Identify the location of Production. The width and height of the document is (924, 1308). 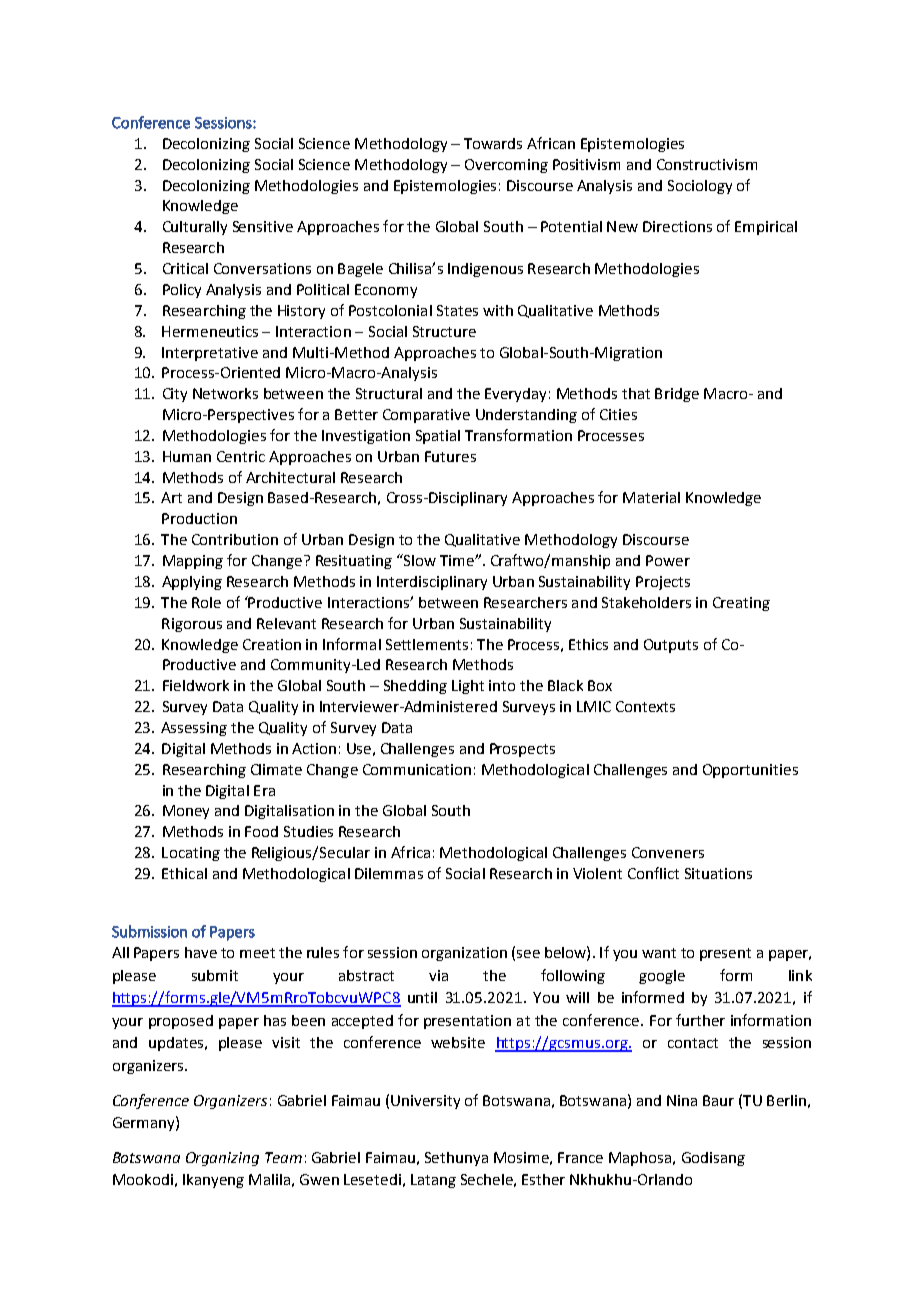
(199, 518).
